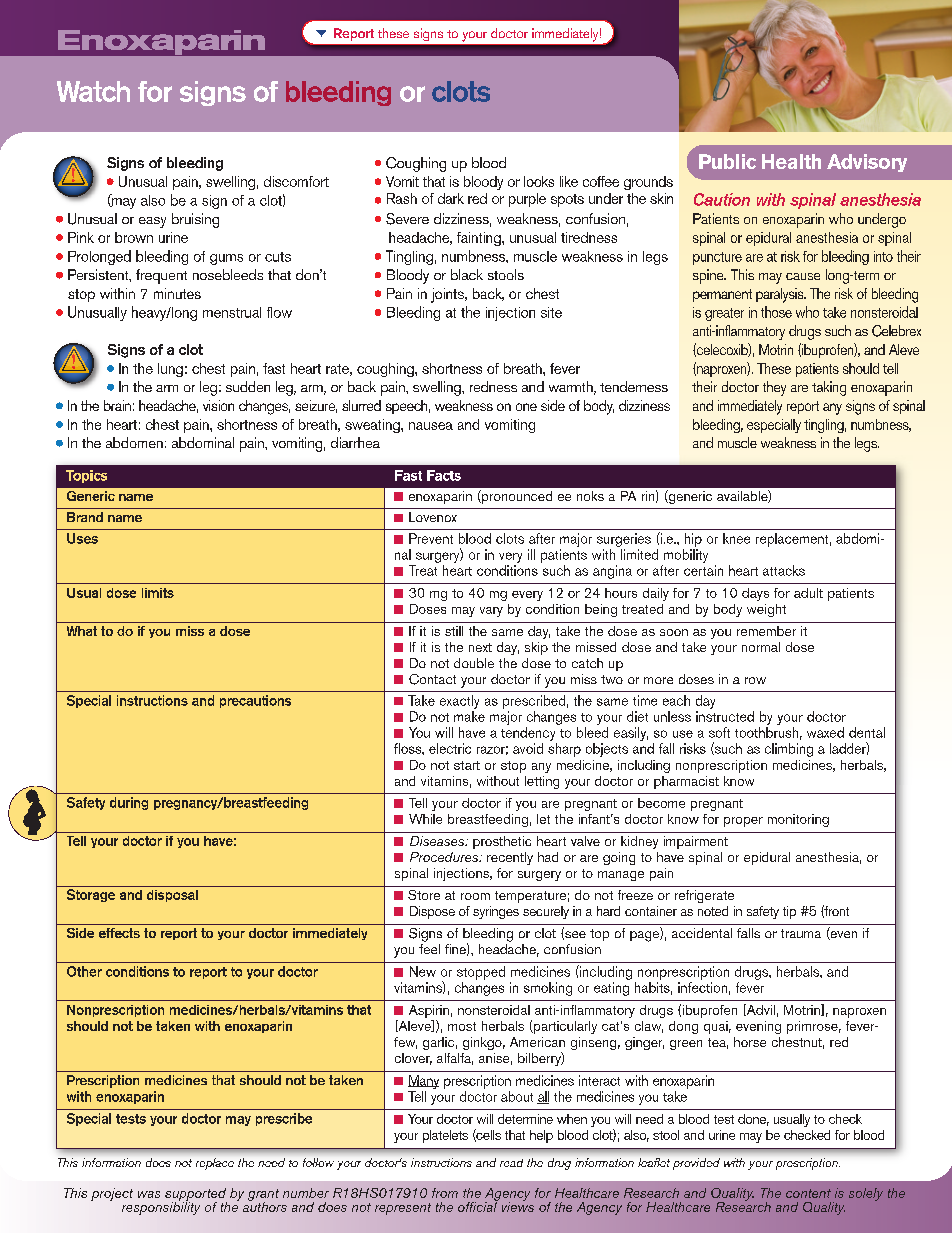 The image size is (952, 1233). Describe the element at coordinates (129, 803) in the screenshot. I see `during` at that location.
